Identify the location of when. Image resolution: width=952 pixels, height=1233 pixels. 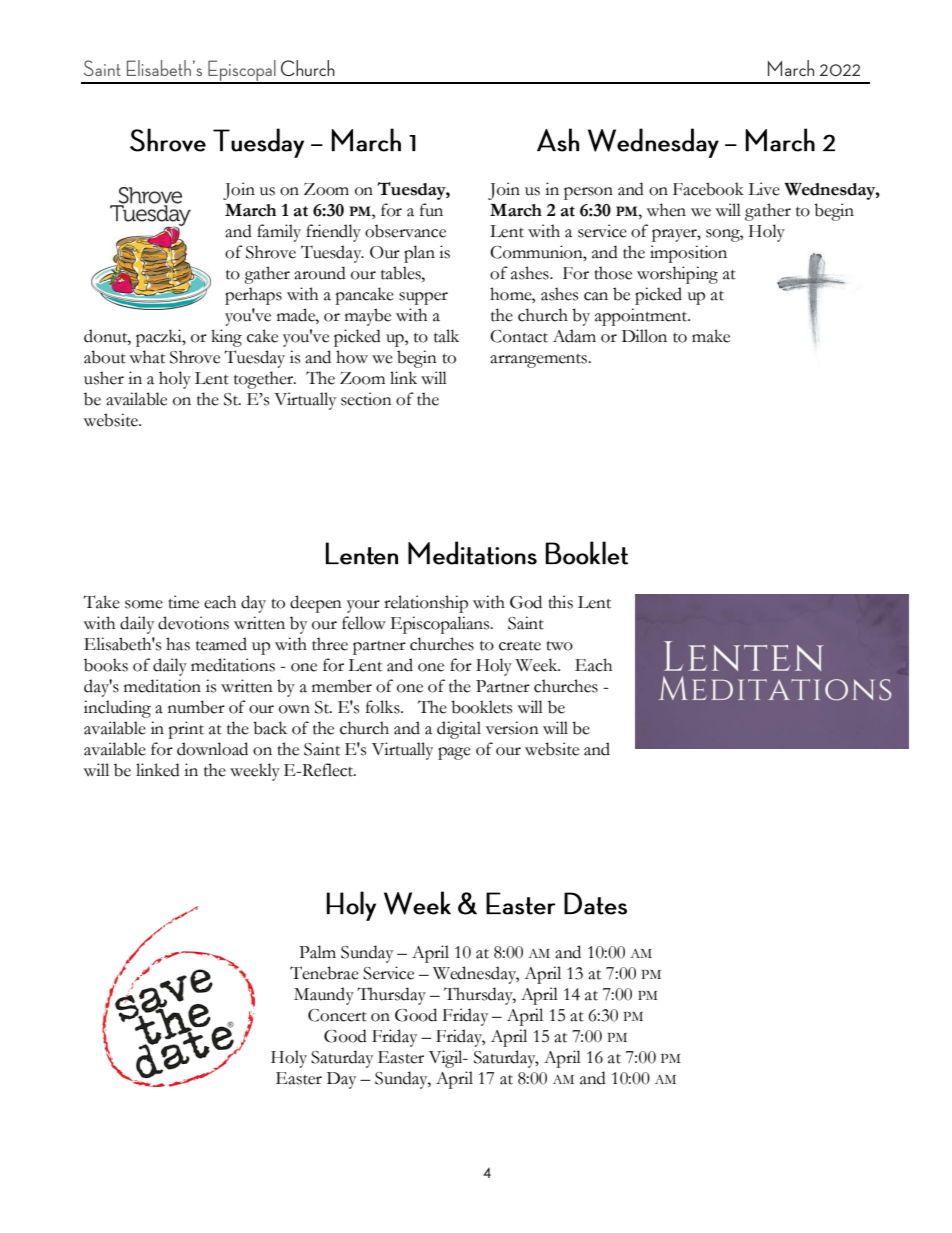
(666, 210).
